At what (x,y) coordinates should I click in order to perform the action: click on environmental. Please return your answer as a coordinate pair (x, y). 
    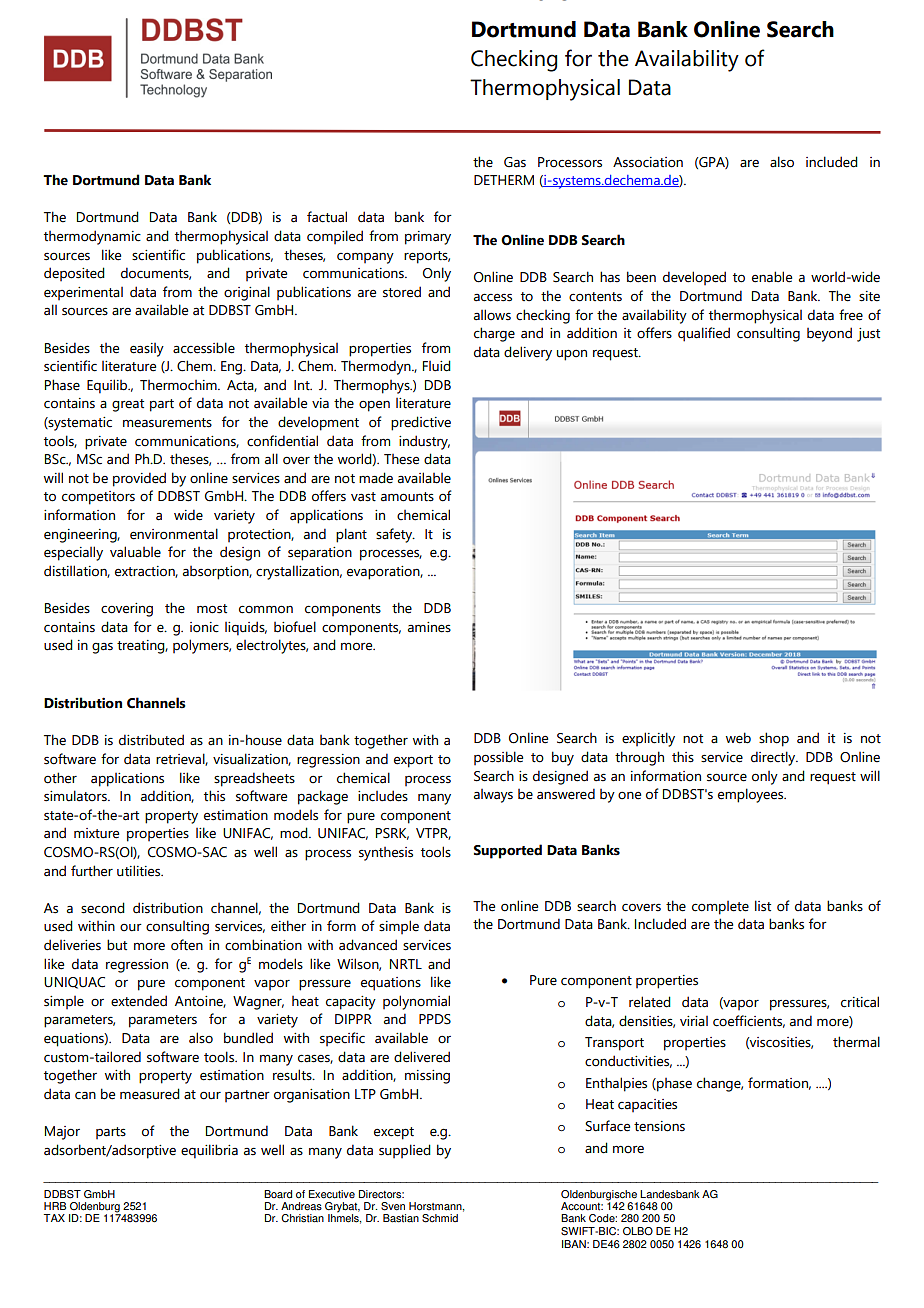
    Looking at the image, I should click on (174, 534).
